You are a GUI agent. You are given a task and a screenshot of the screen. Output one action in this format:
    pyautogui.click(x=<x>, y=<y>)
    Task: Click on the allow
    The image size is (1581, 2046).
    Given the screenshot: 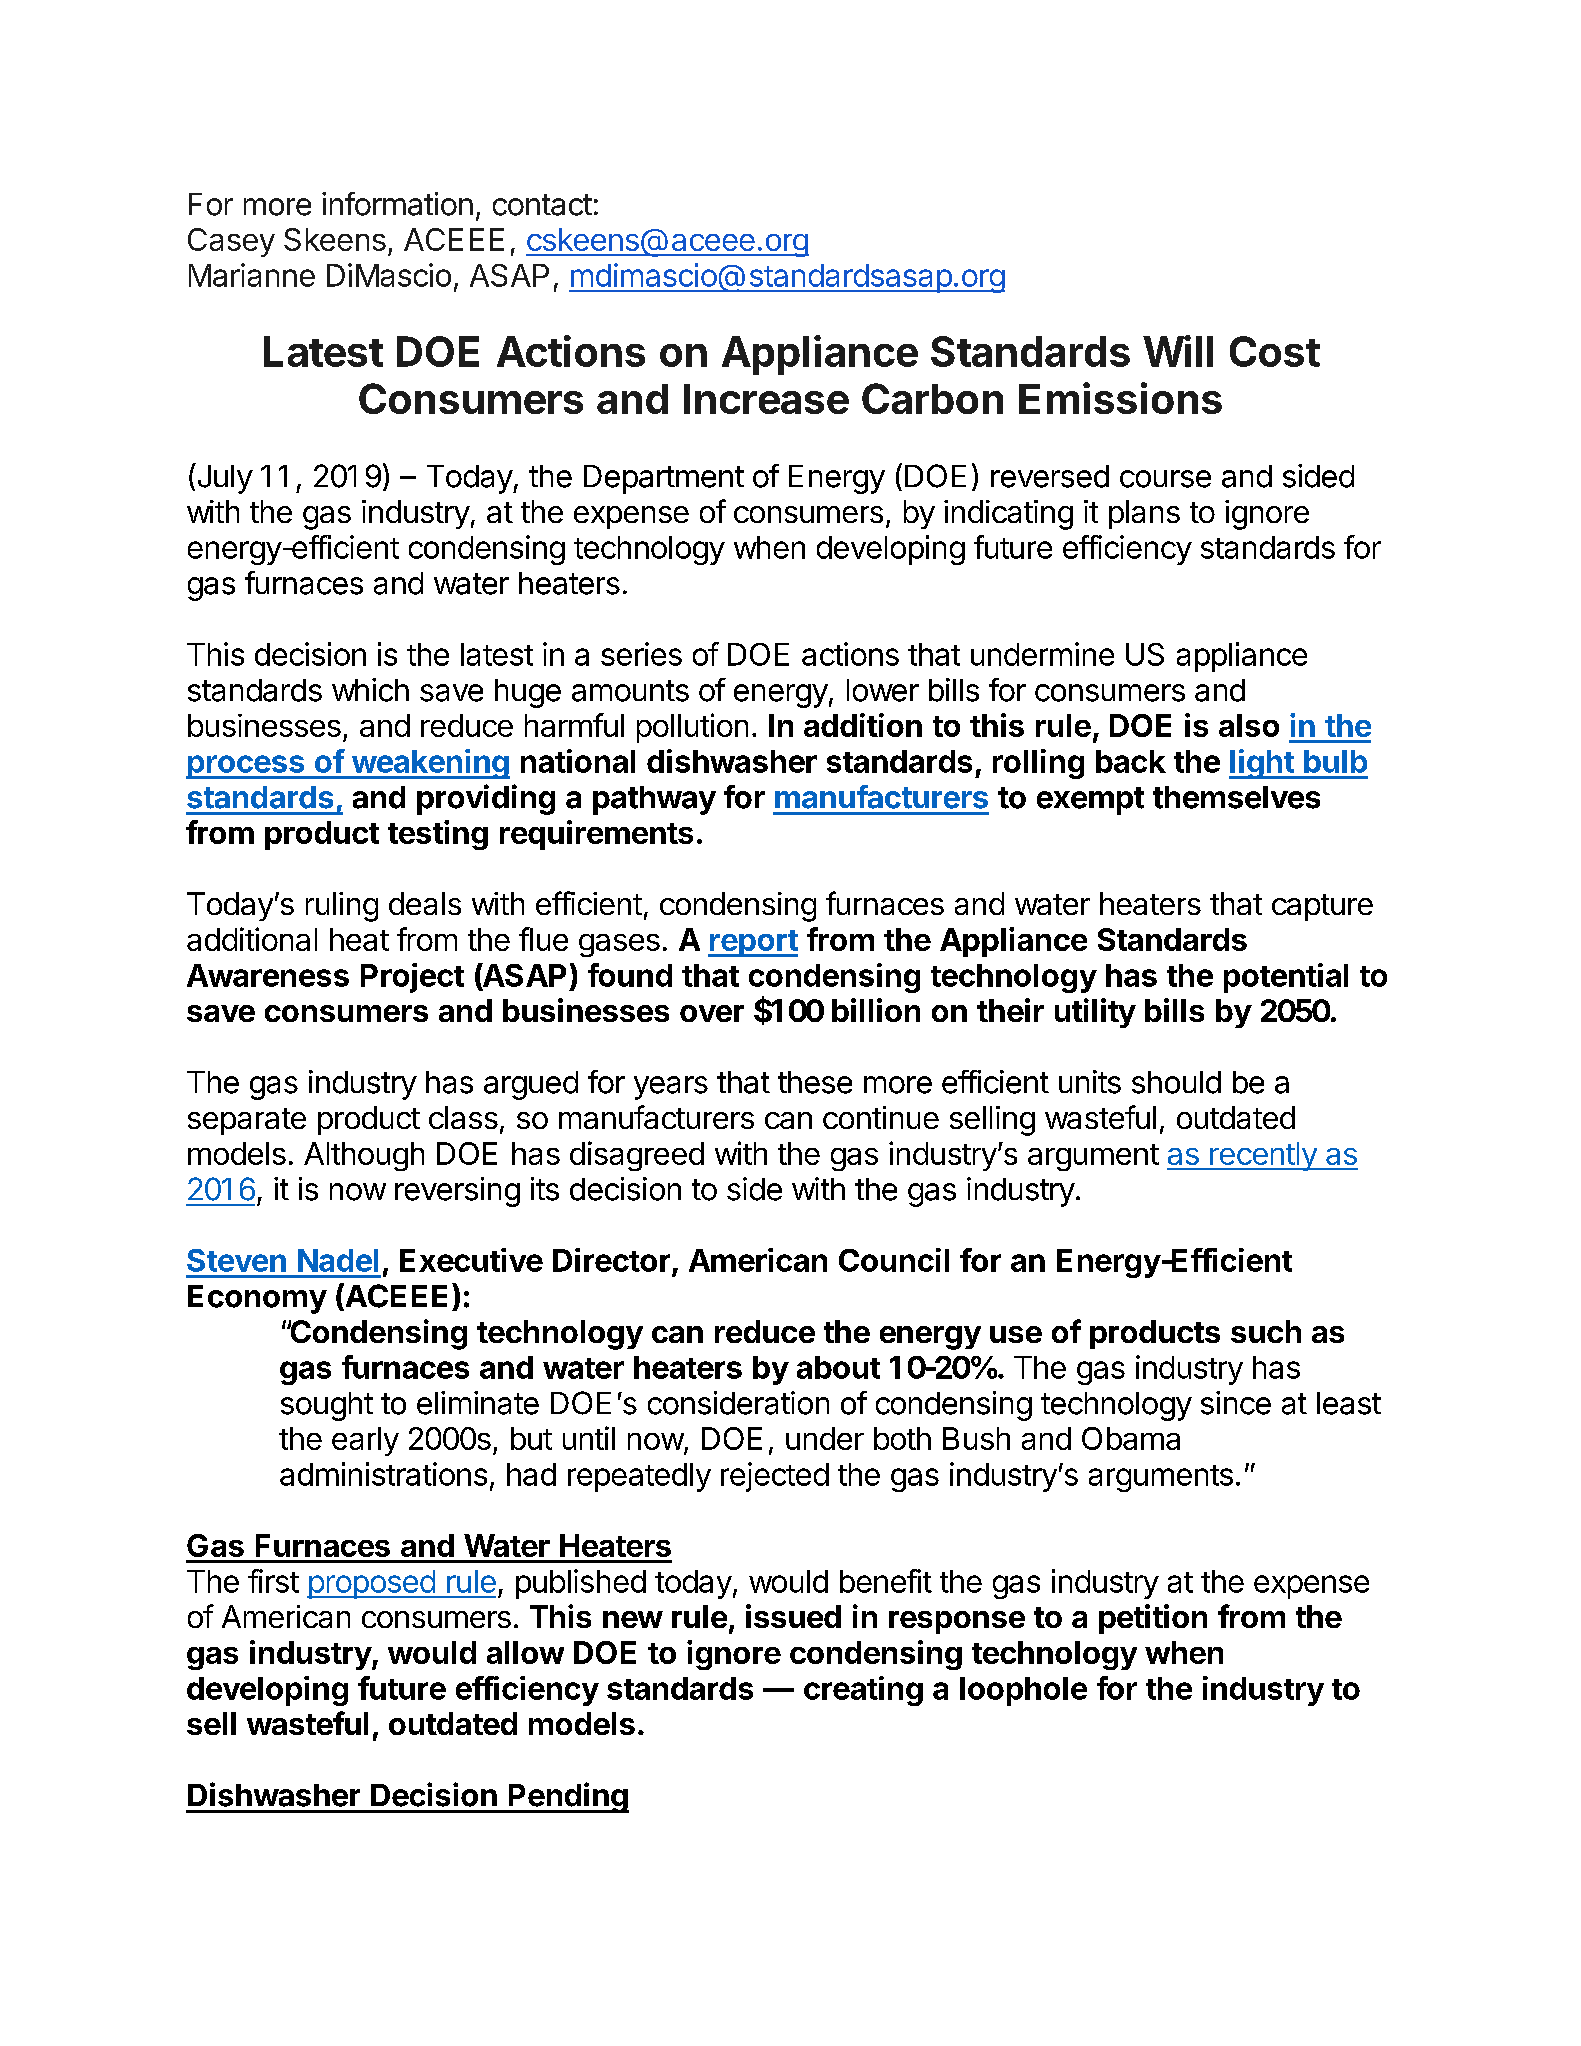 What is the action you would take?
    pyautogui.click(x=525, y=1652)
